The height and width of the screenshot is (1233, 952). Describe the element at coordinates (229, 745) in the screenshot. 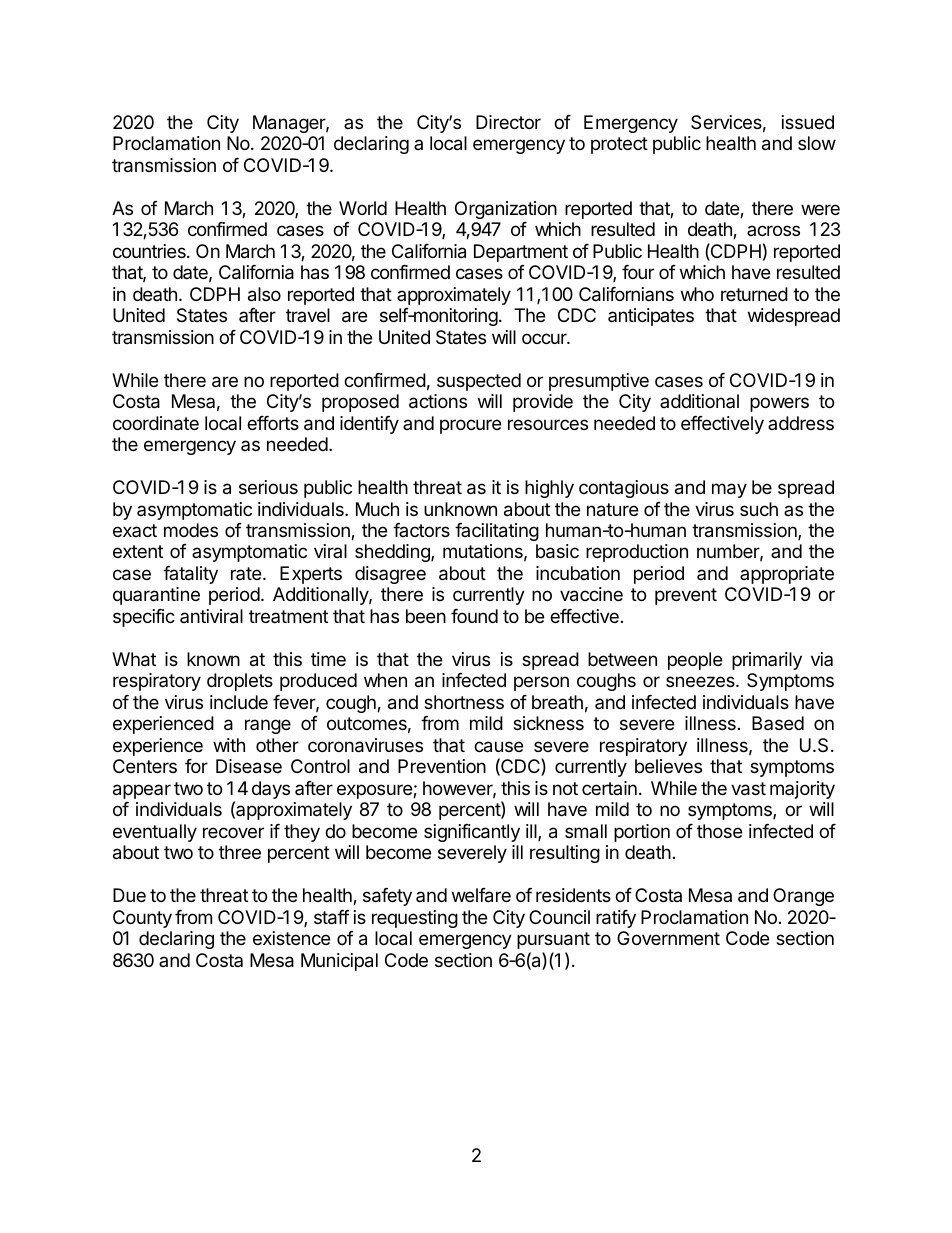

I see `with` at that location.
